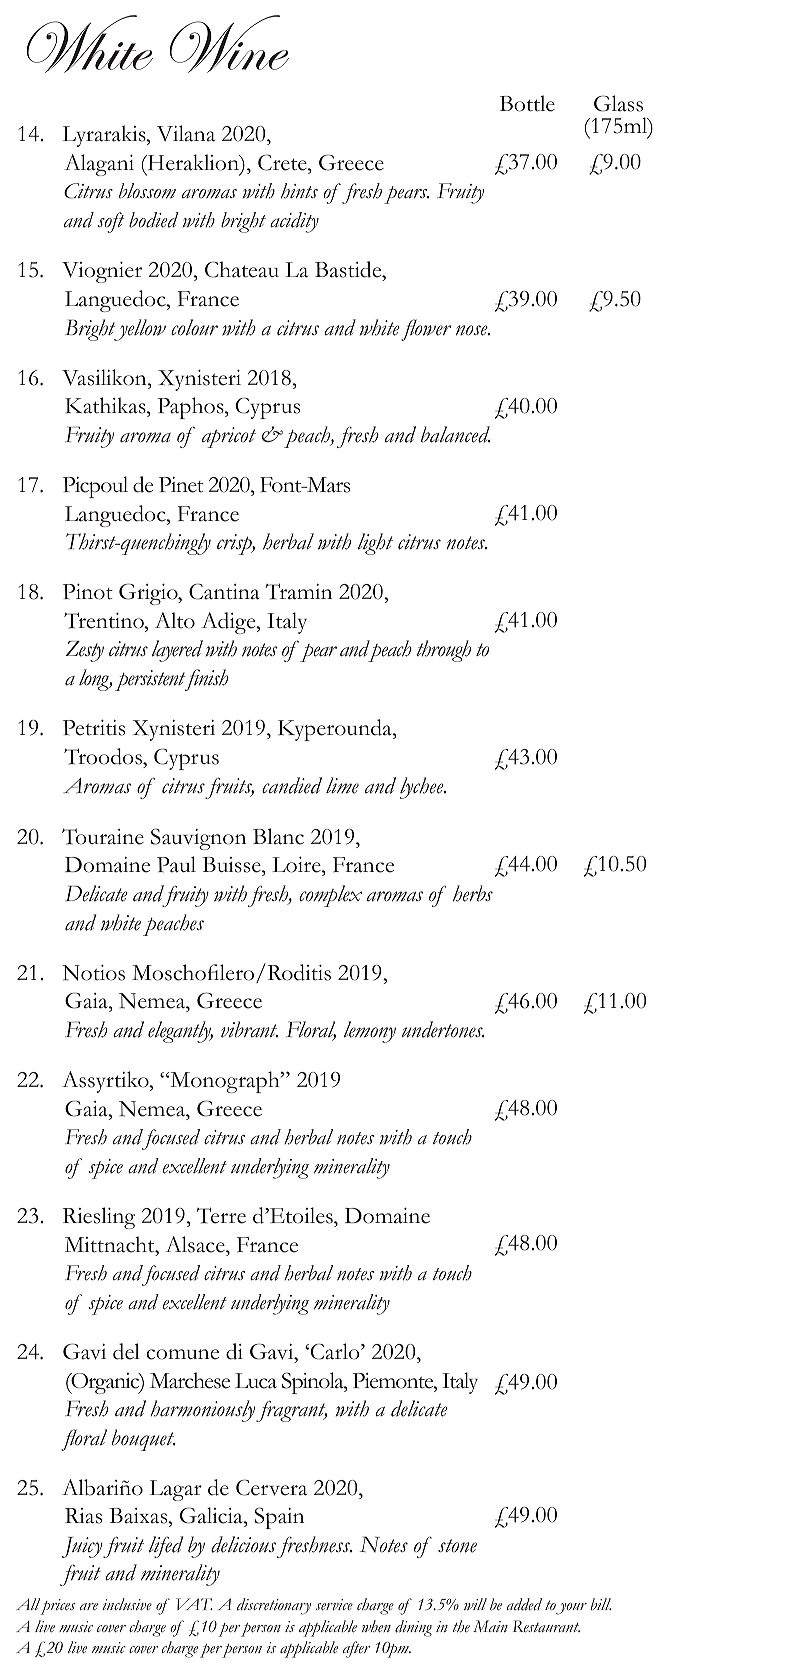  Describe the element at coordinates (89, 1607) in the screenshot. I see `are` at that location.
